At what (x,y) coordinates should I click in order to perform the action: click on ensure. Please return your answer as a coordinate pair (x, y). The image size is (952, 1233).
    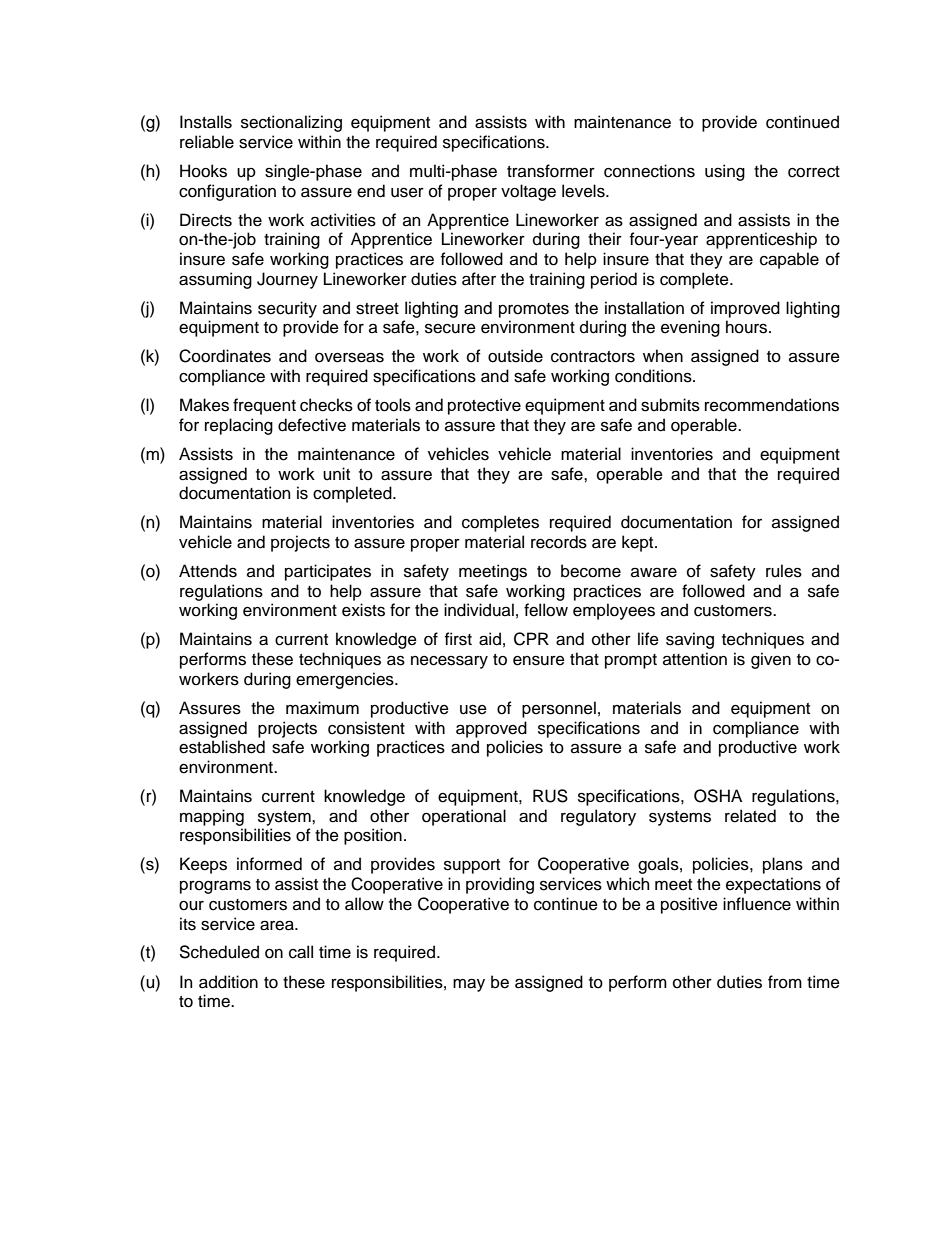
    Looking at the image, I should click on (539, 660).
